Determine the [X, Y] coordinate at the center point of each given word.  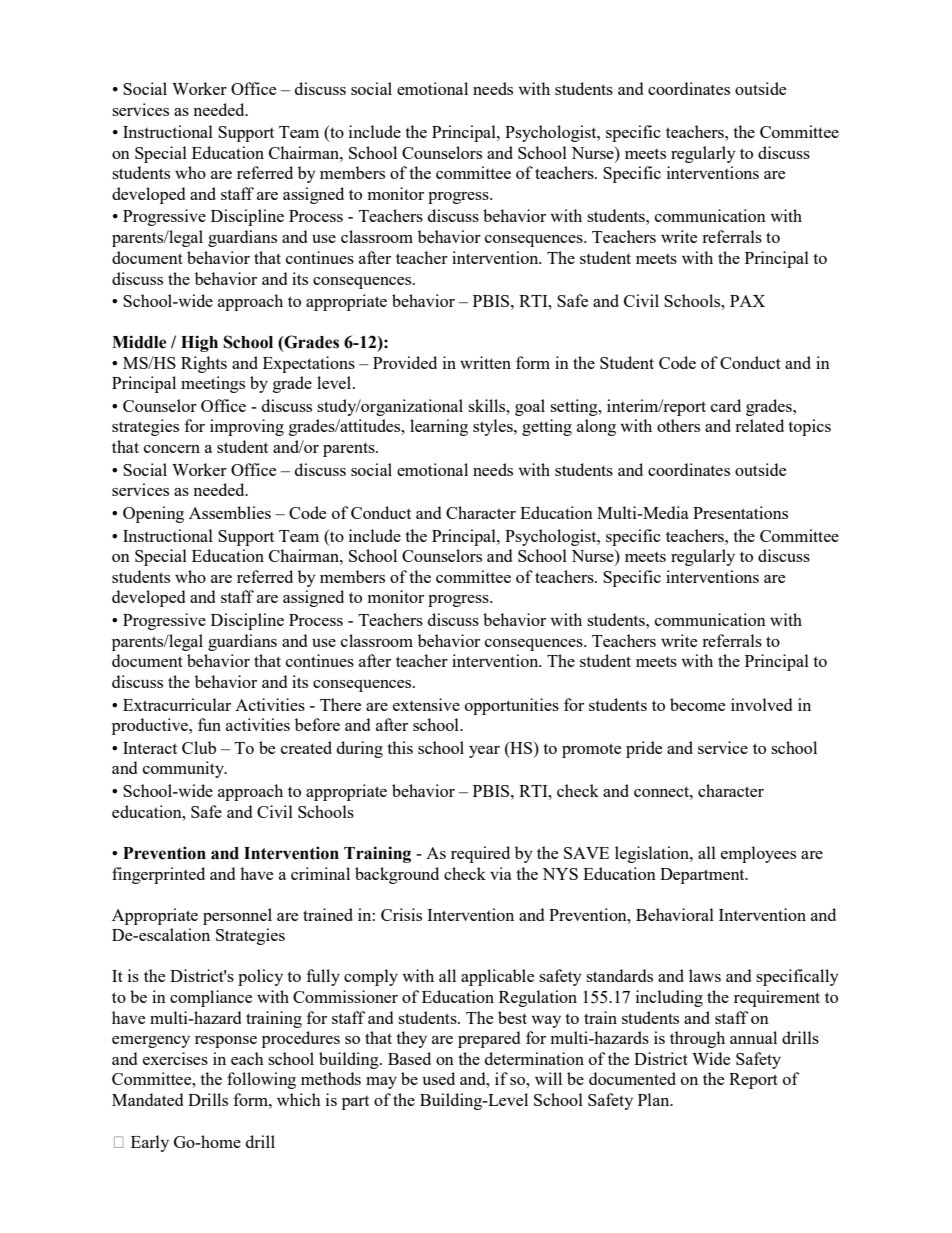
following [261, 1080]
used [439, 1078]
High [199, 343]
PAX [747, 301]
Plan [655, 1099]
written [485, 362]
